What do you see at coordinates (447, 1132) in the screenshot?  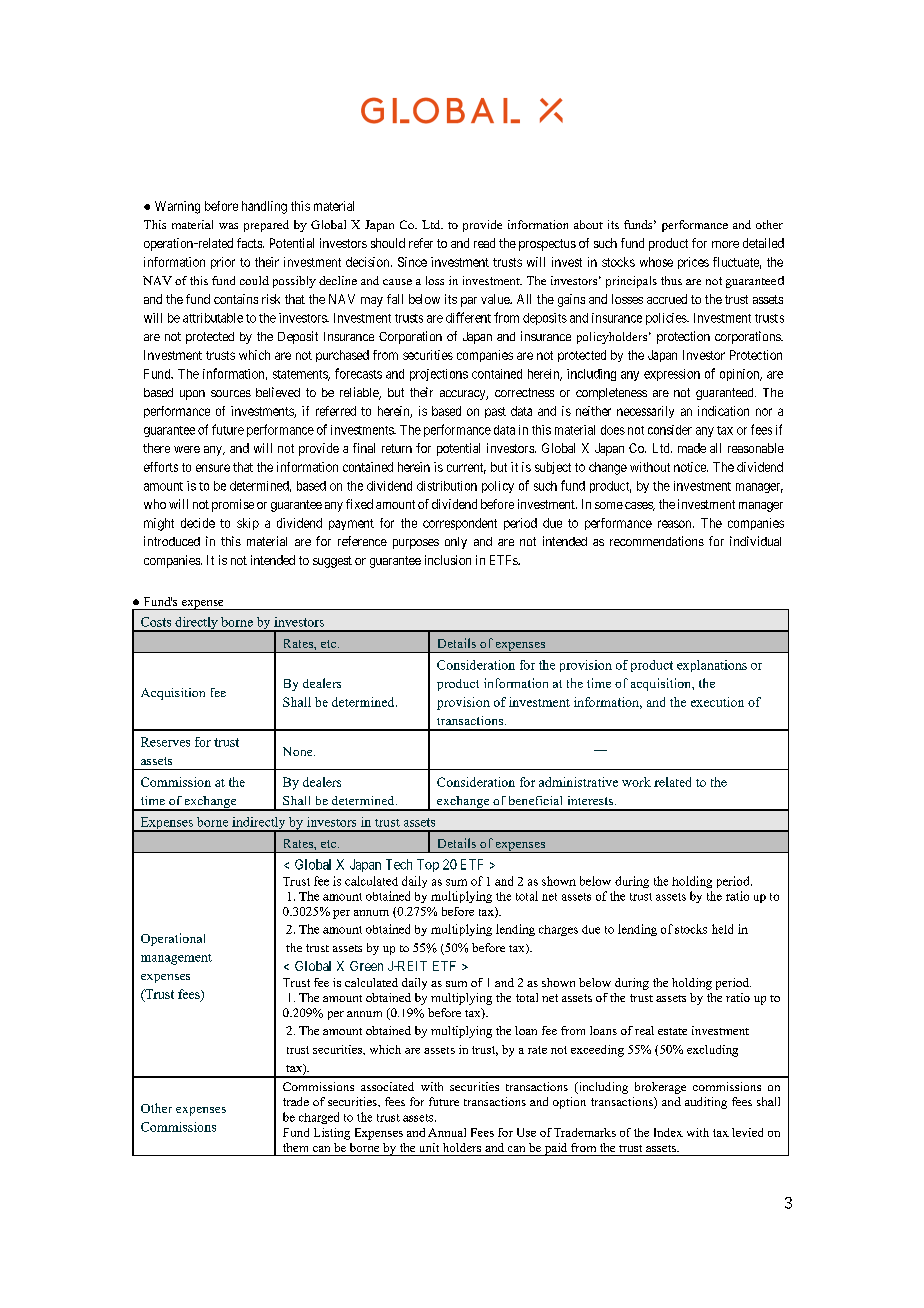 I see `Annual` at bounding box center [447, 1132].
